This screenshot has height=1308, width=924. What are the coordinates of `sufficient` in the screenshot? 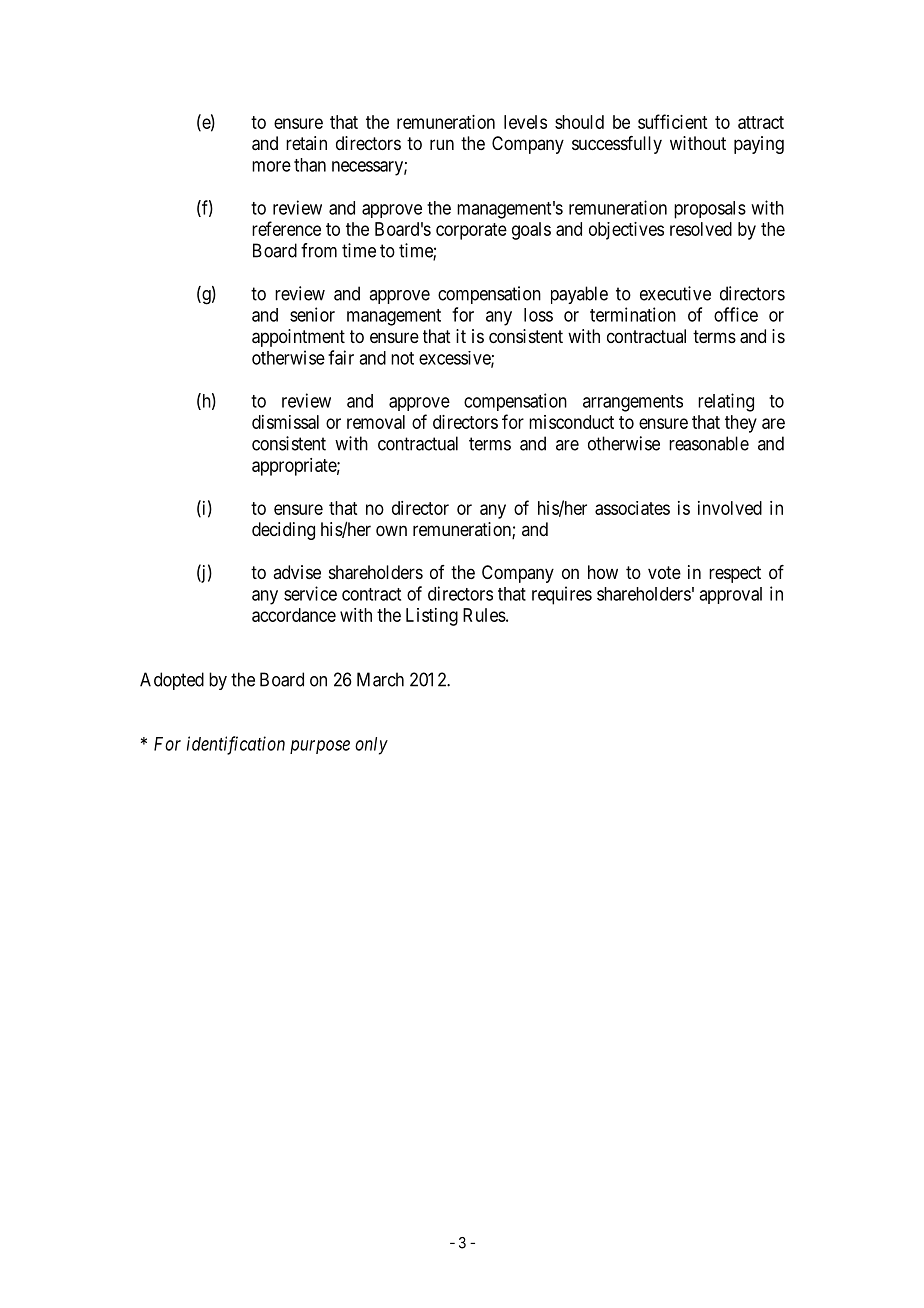 It's located at (672, 121).
